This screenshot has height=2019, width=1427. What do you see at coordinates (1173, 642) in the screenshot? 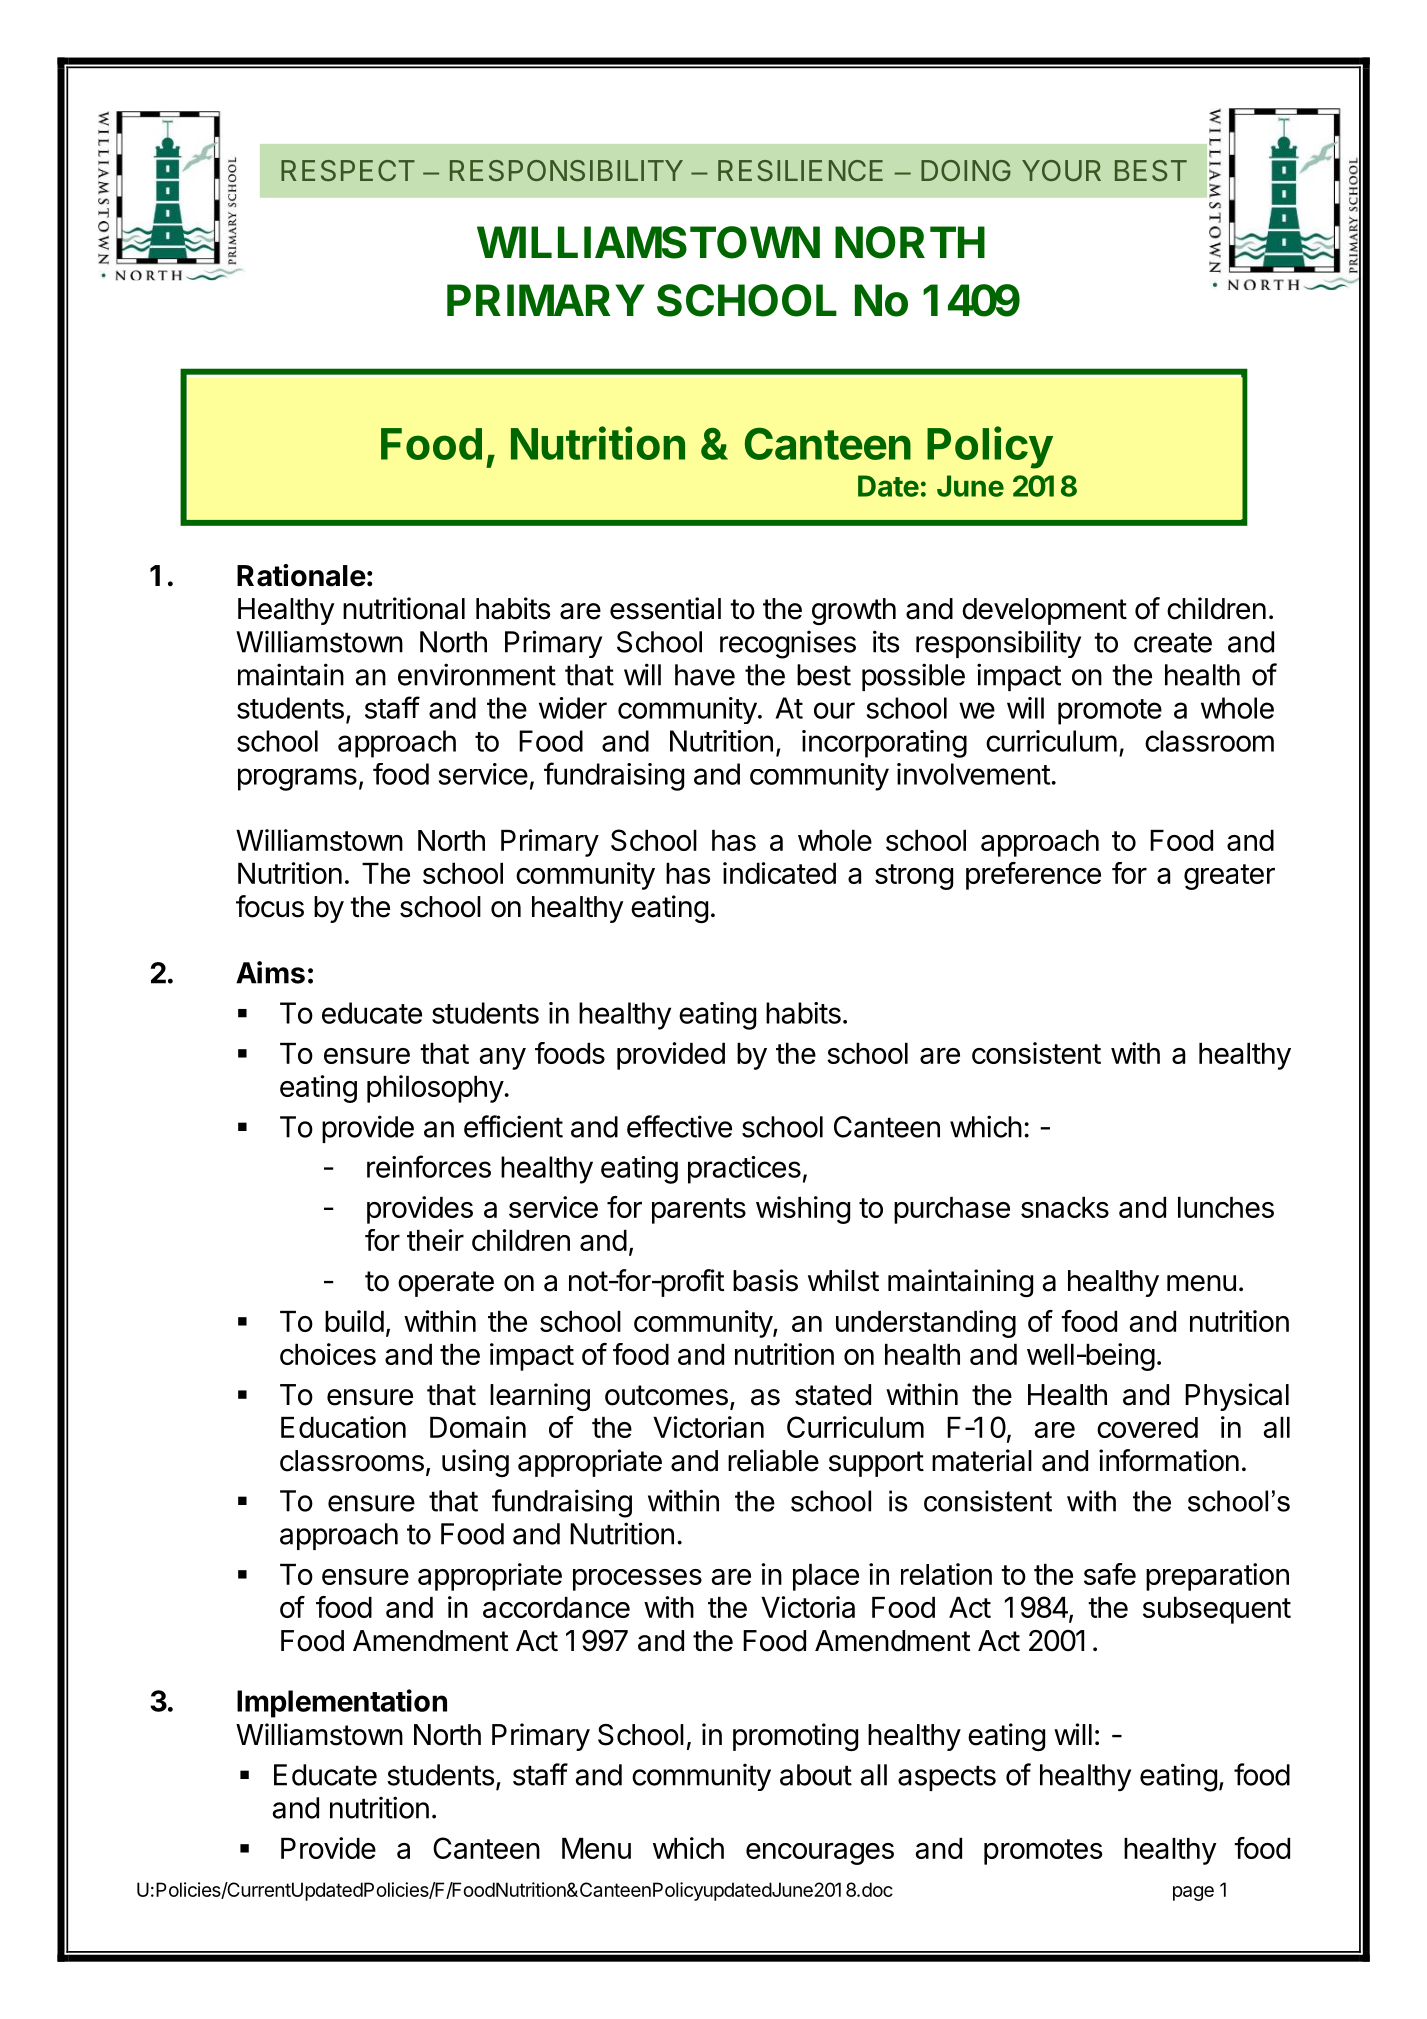
I see `create` at bounding box center [1173, 642].
